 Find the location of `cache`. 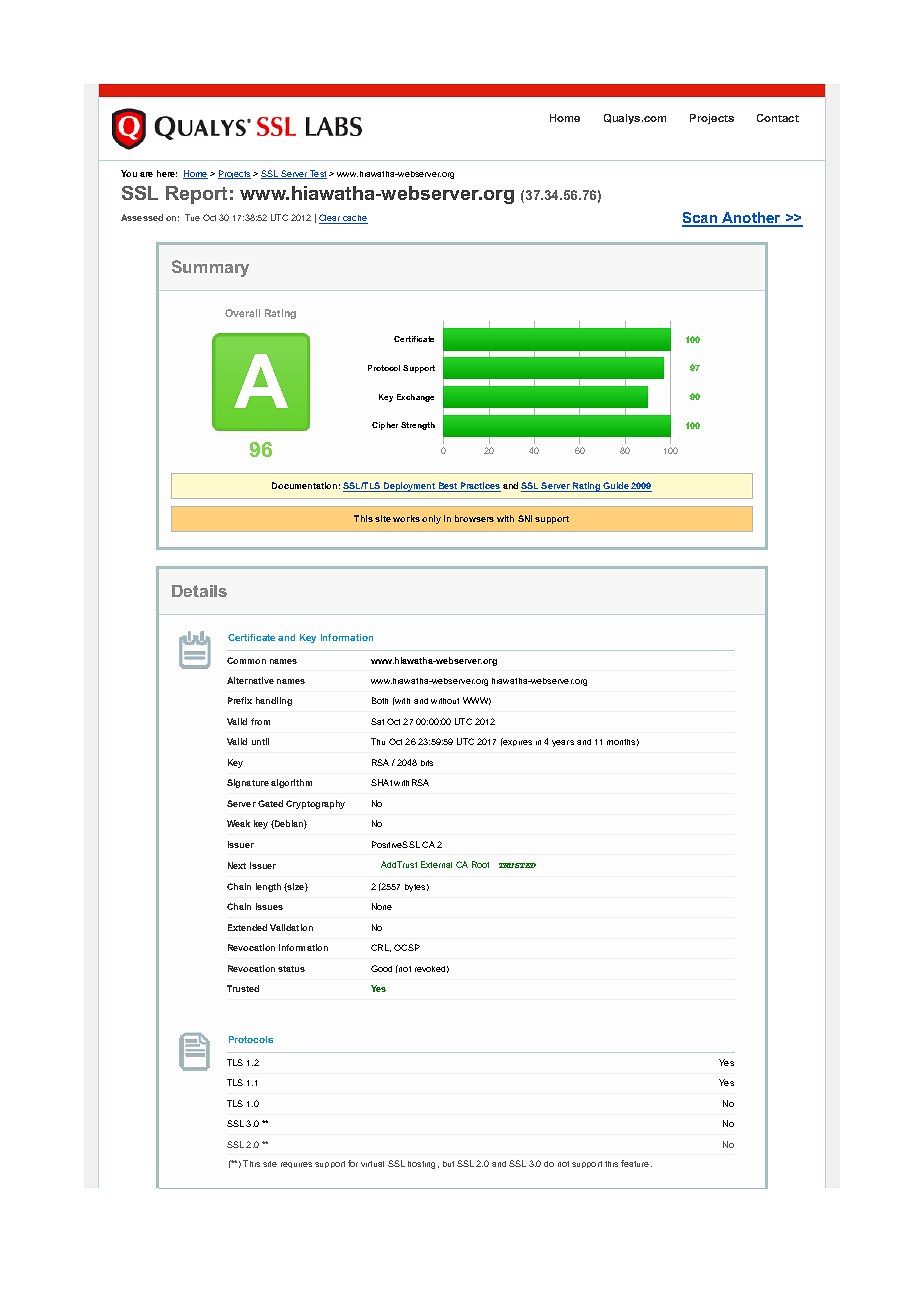

cache is located at coordinates (355, 219).
